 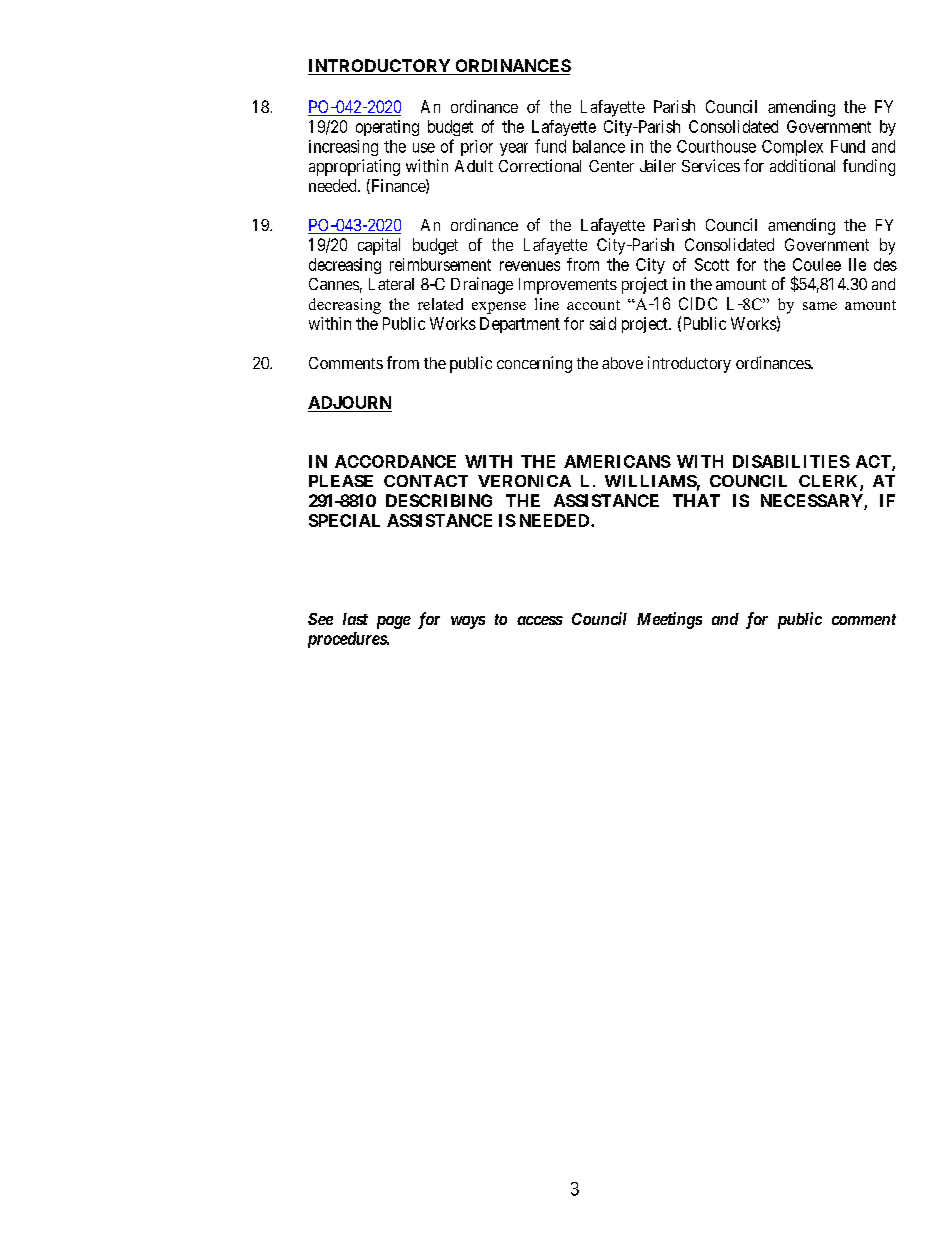 I want to click on operating, so click(x=387, y=128).
